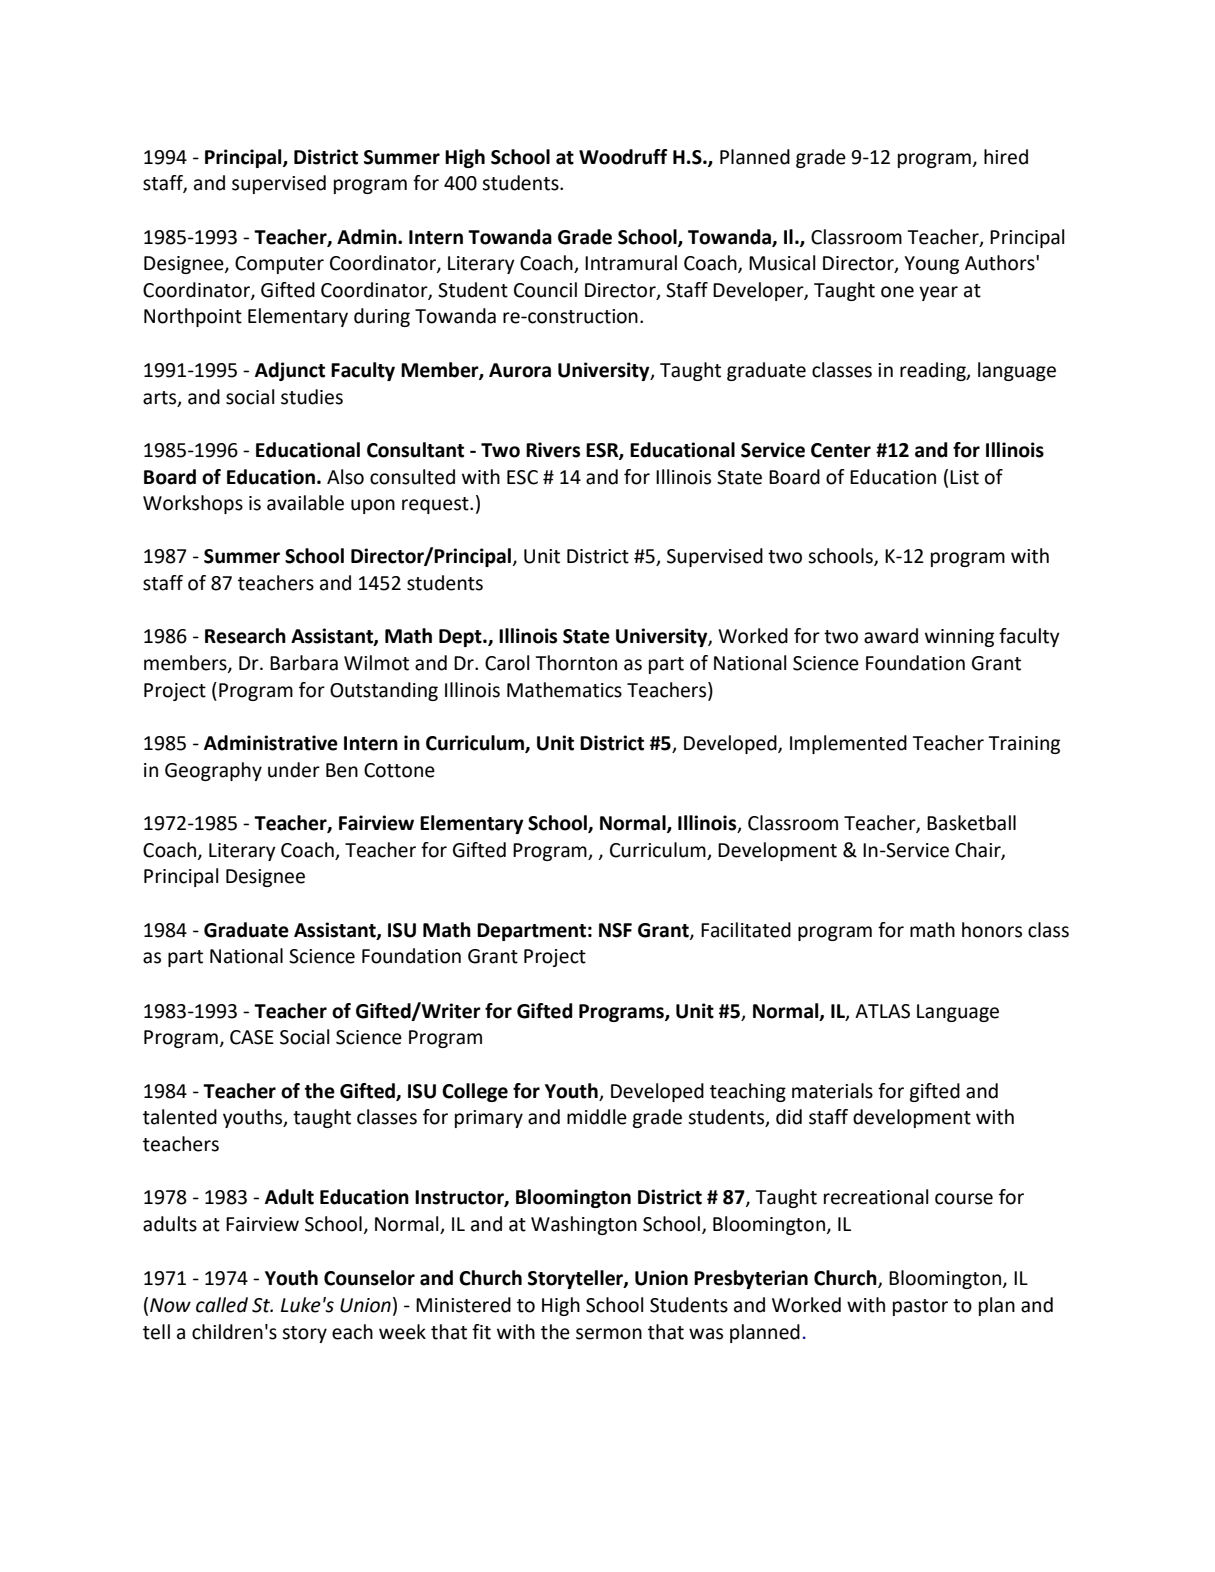  Describe the element at coordinates (576, 663) in the document. I see `Thornton` at that location.
